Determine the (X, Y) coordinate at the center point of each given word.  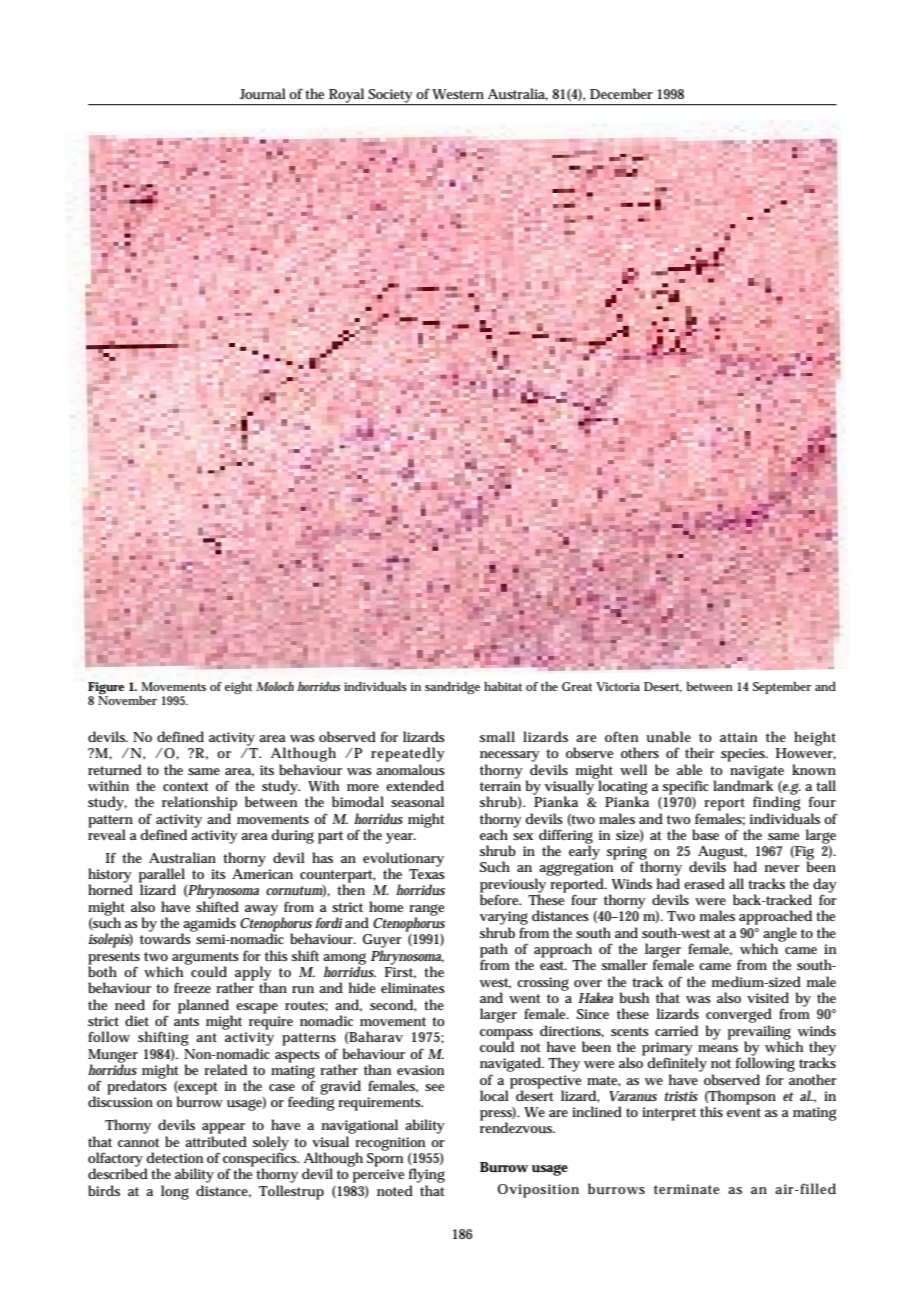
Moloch (275, 686)
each (494, 834)
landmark (743, 784)
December (621, 93)
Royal (347, 96)
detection (174, 1157)
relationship (199, 803)
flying (427, 1175)
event (744, 1112)
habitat (503, 686)
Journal (263, 93)
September (782, 688)
